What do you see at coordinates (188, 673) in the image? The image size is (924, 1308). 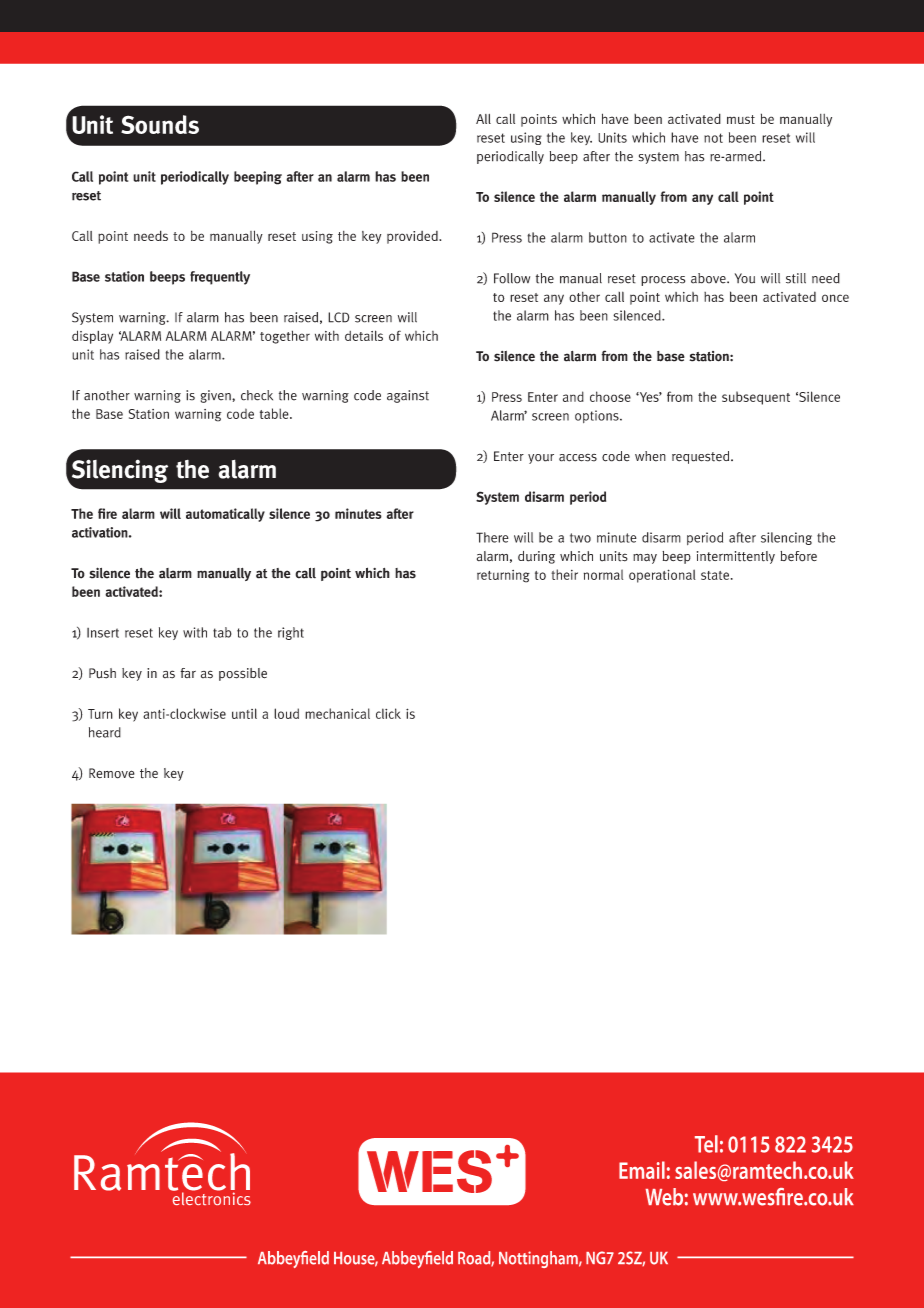 I see `far` at bounding box center [188, 673].
